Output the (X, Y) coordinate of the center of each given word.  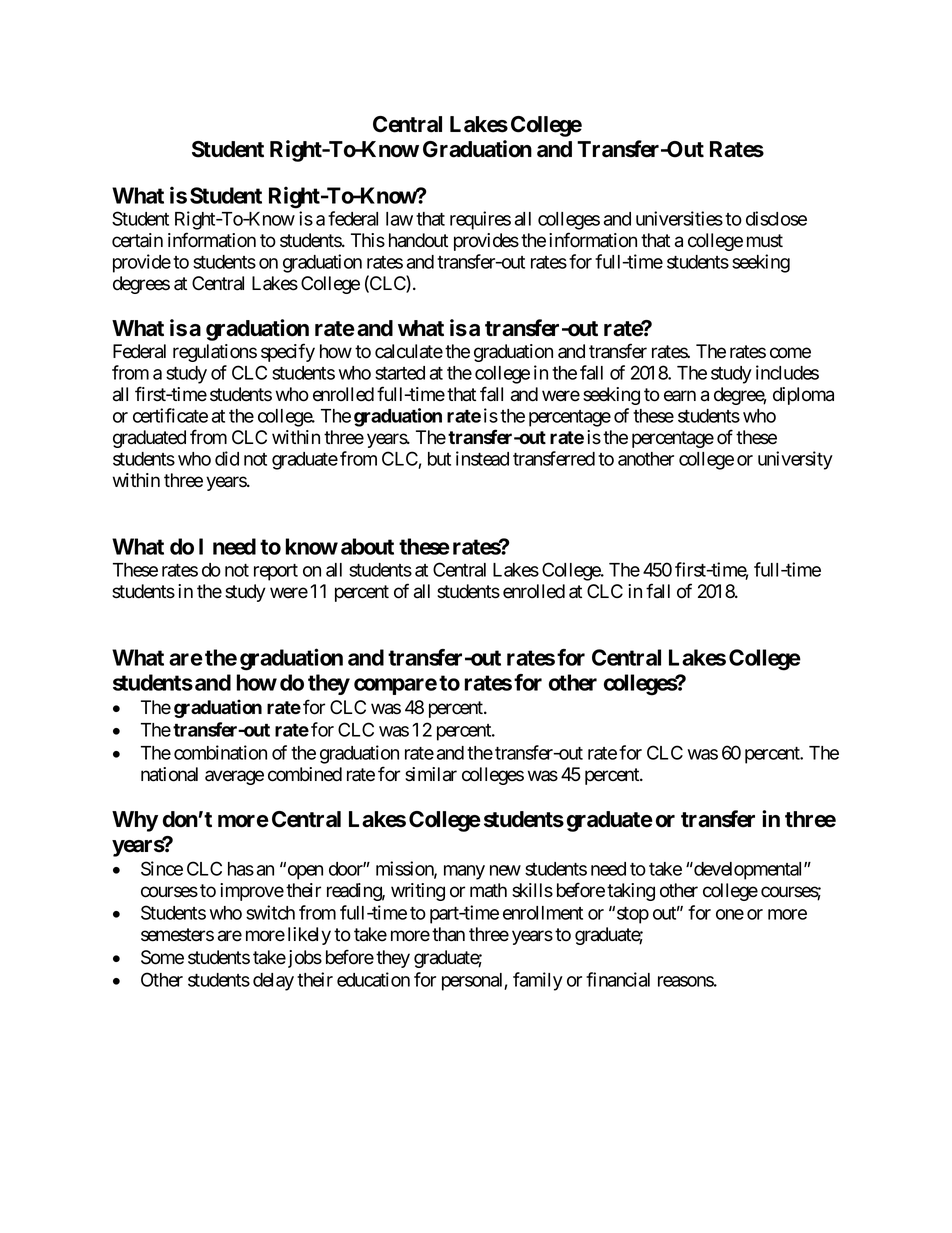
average (234, 777)
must (765, 241)
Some (162, 957)
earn (680, 396)
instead (482, 458)
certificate (170, 415)
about (367, 546)
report (276, 572)
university (795, 460)
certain (137, 240)
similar (431, 774)
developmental (748, 871)
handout (418, 240)
